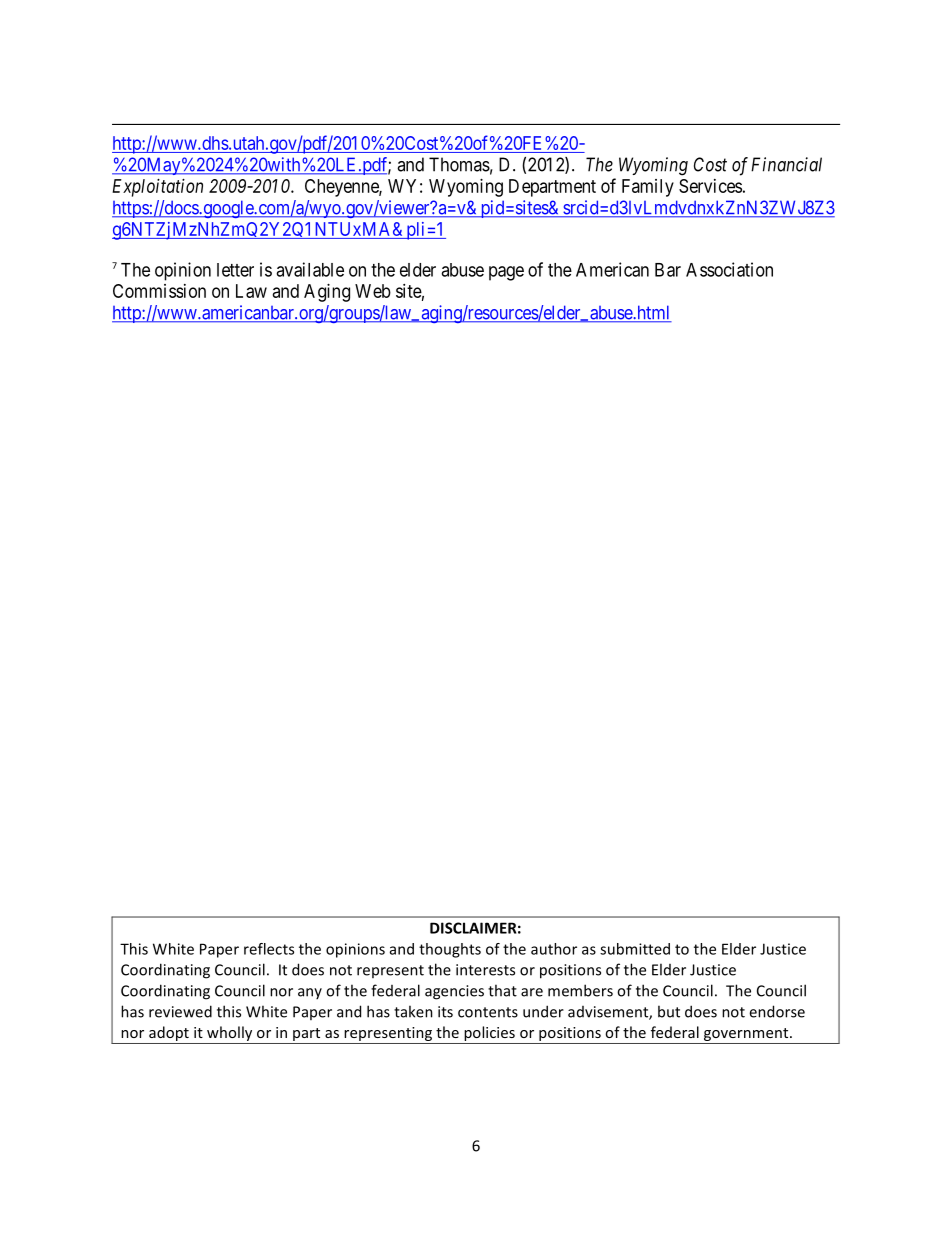 Image resolution: width=952 pixels, height=1233 pixels. I want to click on Thomas, so click(459, 164).
